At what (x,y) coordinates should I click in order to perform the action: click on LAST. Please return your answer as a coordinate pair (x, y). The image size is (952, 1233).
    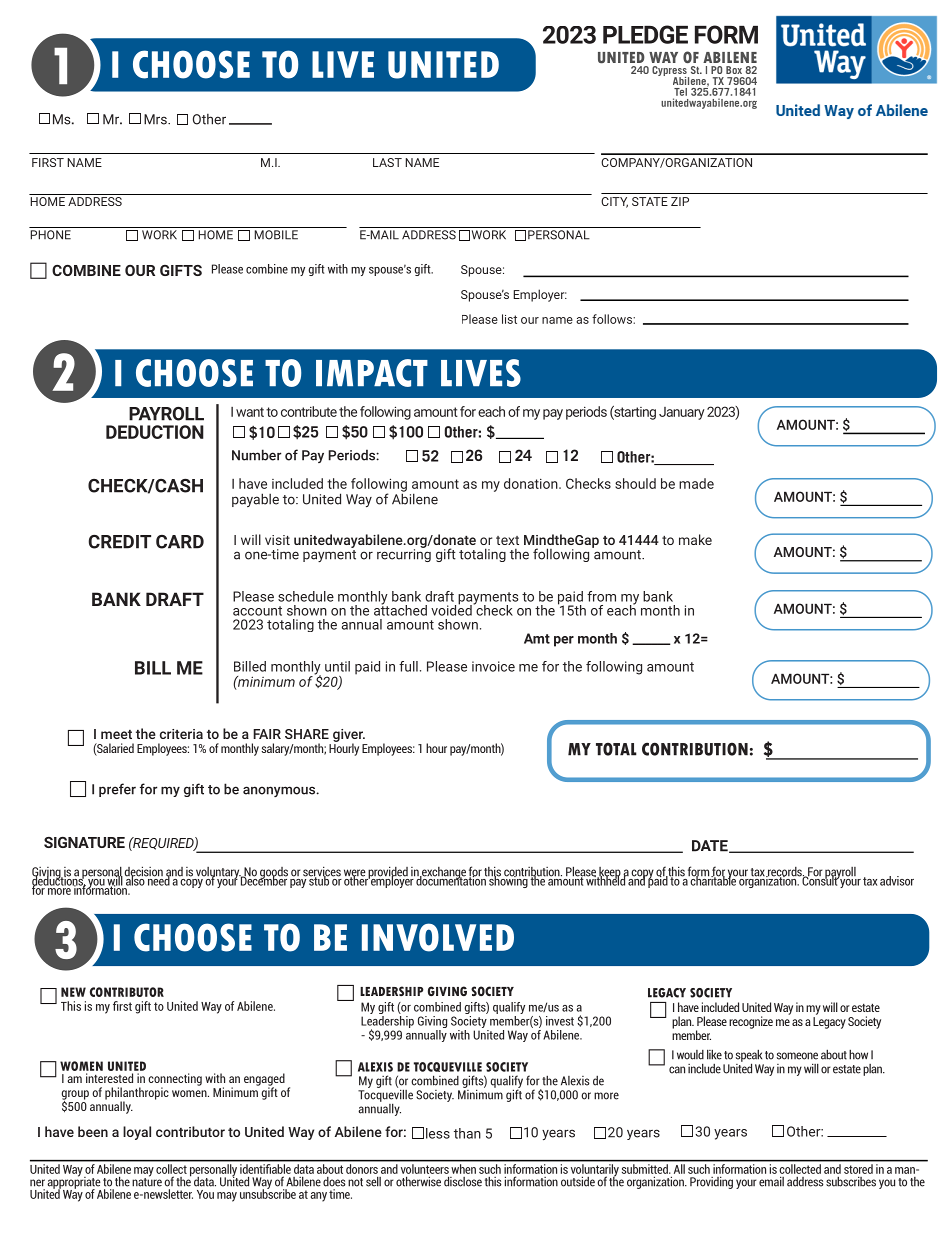
    Looking at the image, I should click on (387, 162).
